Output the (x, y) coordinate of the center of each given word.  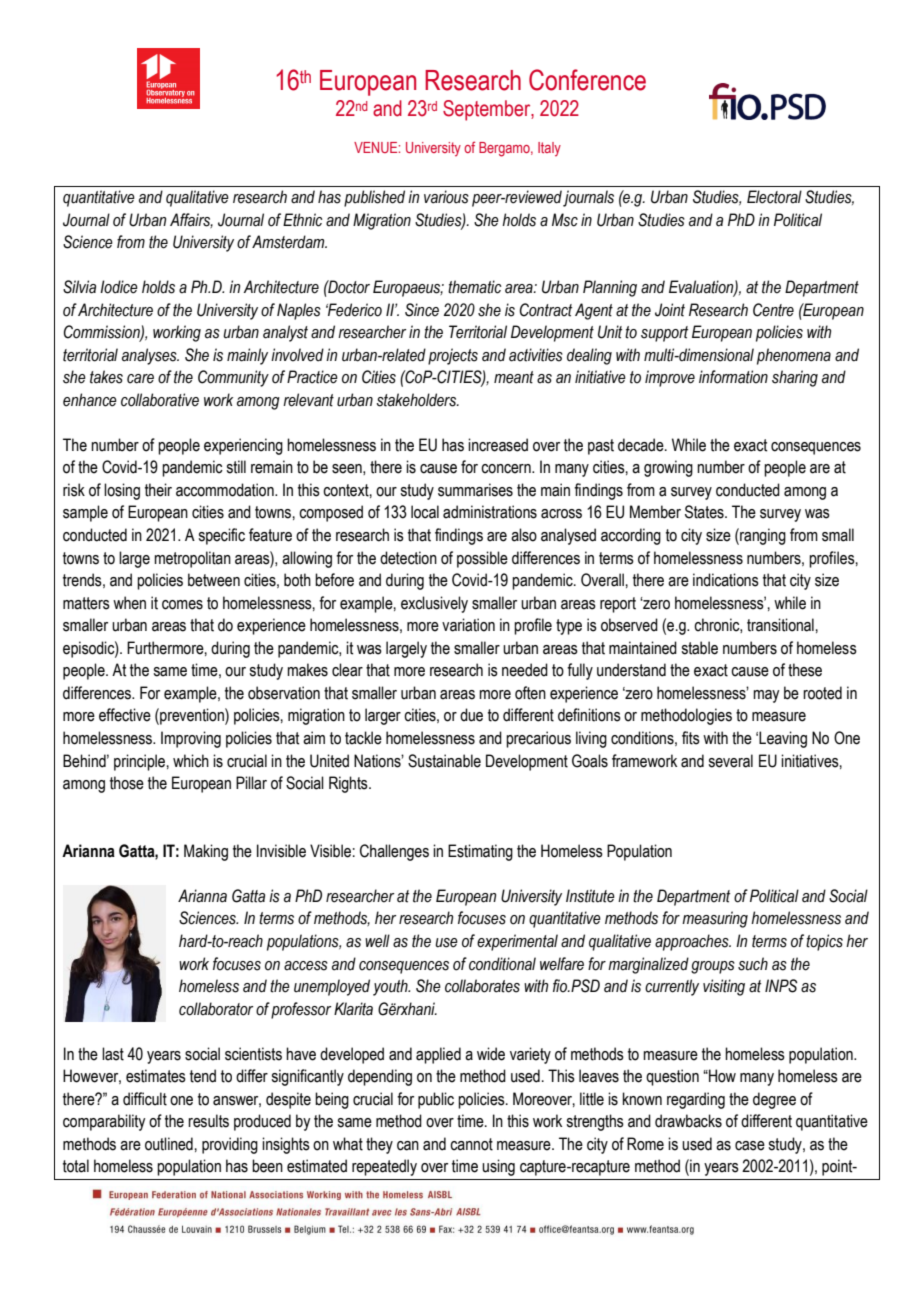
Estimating (480, 852)
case (750, 1146)
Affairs (191, 220)
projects (453, 356)
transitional (781, 625)
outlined (170, 1144)
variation (468, 625)
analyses (150, 356)
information (733, 377)
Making (206, 852)
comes (182, 605)
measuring (715, 919)
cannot (471, 1144)
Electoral (774, 197)
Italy (549, 149)
